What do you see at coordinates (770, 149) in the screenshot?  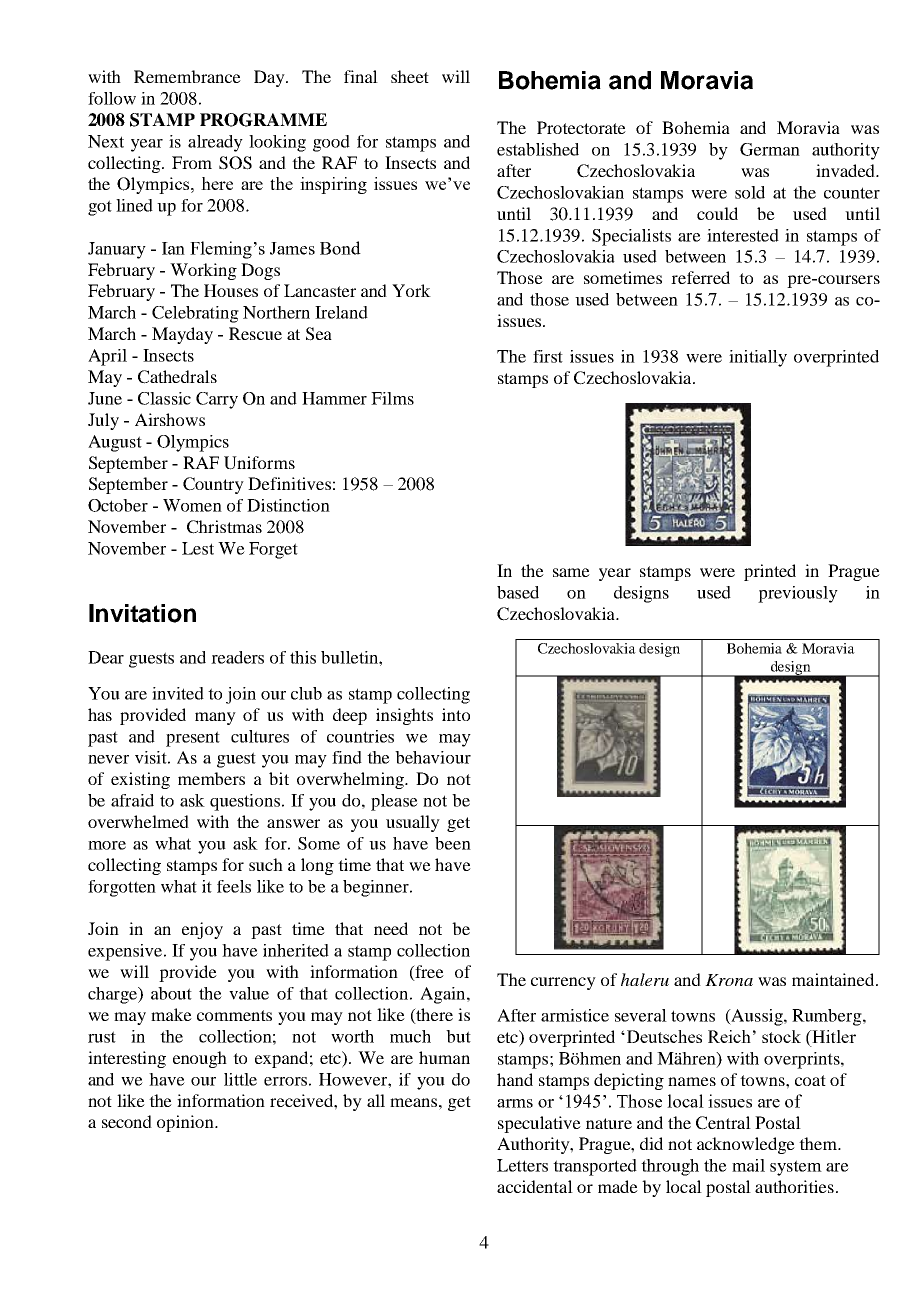 I see `German` at bounding box center [770, 149].
